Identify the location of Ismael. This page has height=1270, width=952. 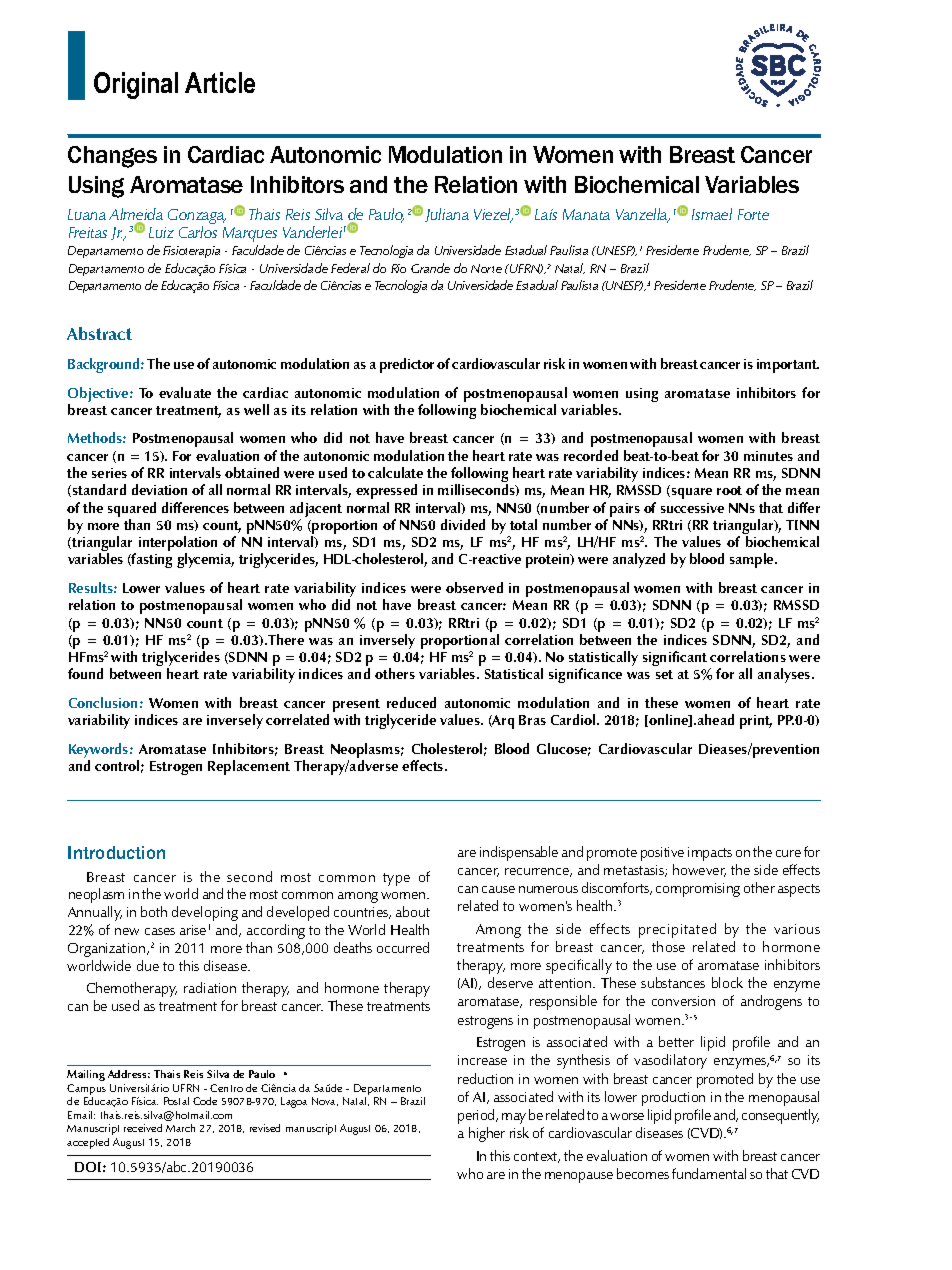
(712, 214).
